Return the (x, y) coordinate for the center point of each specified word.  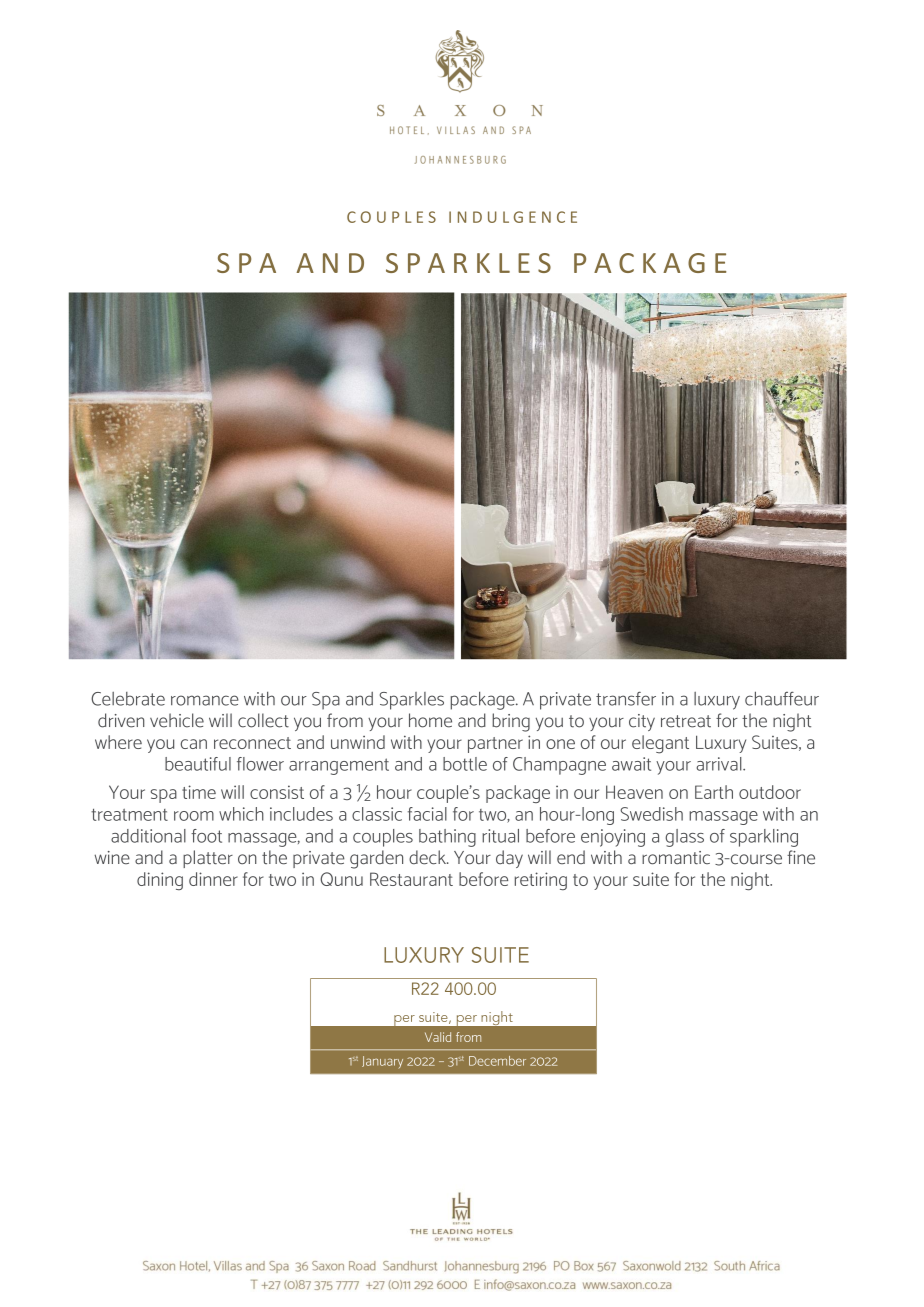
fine (801, 857)
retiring (541, 881)
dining (160, 881)
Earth (714, 792)
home (430, 720)
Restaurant (411, 879)
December (497, 1061)
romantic (676, 858)
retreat (686, 721)
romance (205, 700)
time (199, 792)
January (382, 1062)
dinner (213, 879)
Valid (438, 1037)
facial (427, 814)
